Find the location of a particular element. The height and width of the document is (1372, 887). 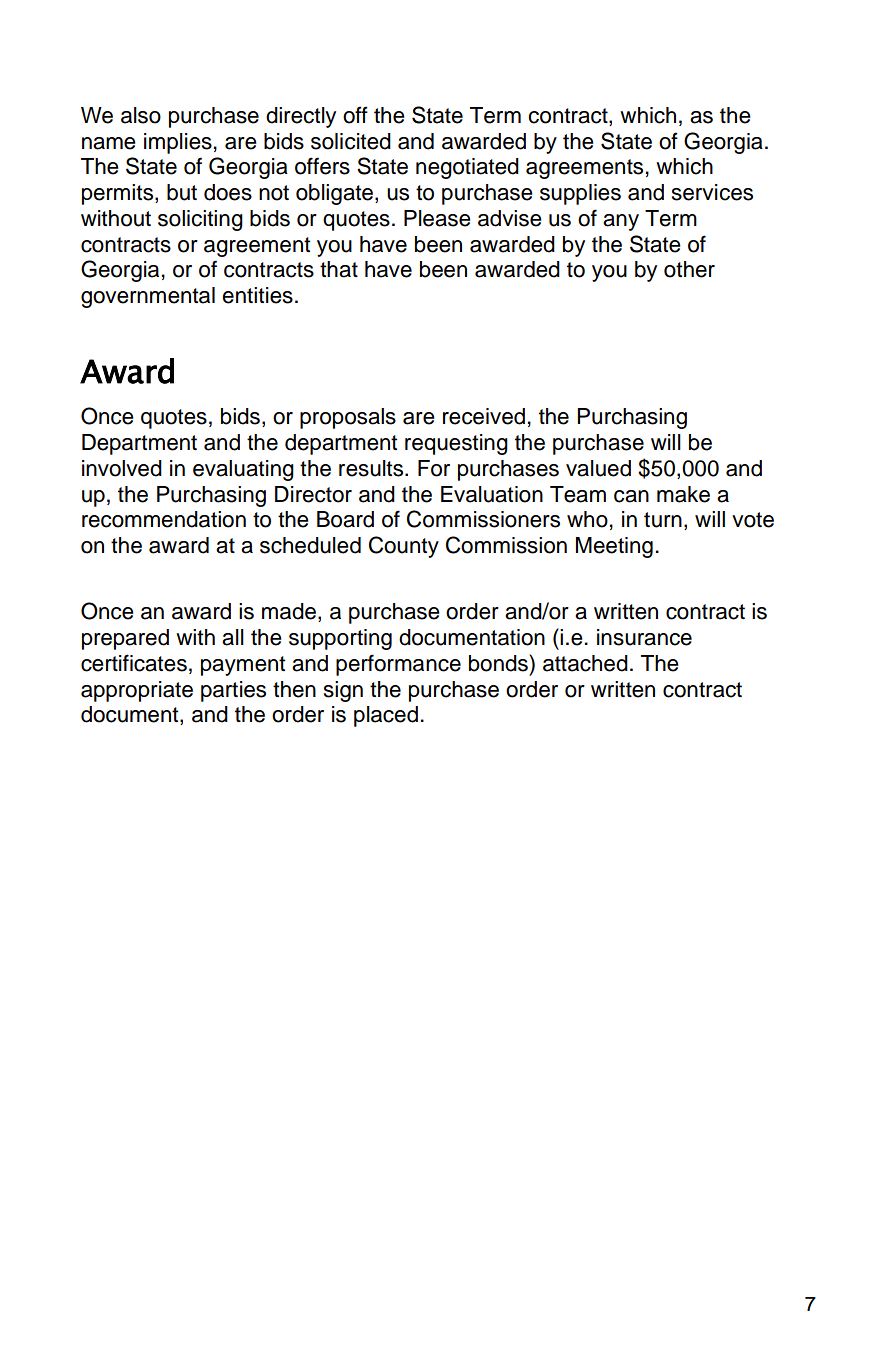

involved is located at coordinates (122, 468).
